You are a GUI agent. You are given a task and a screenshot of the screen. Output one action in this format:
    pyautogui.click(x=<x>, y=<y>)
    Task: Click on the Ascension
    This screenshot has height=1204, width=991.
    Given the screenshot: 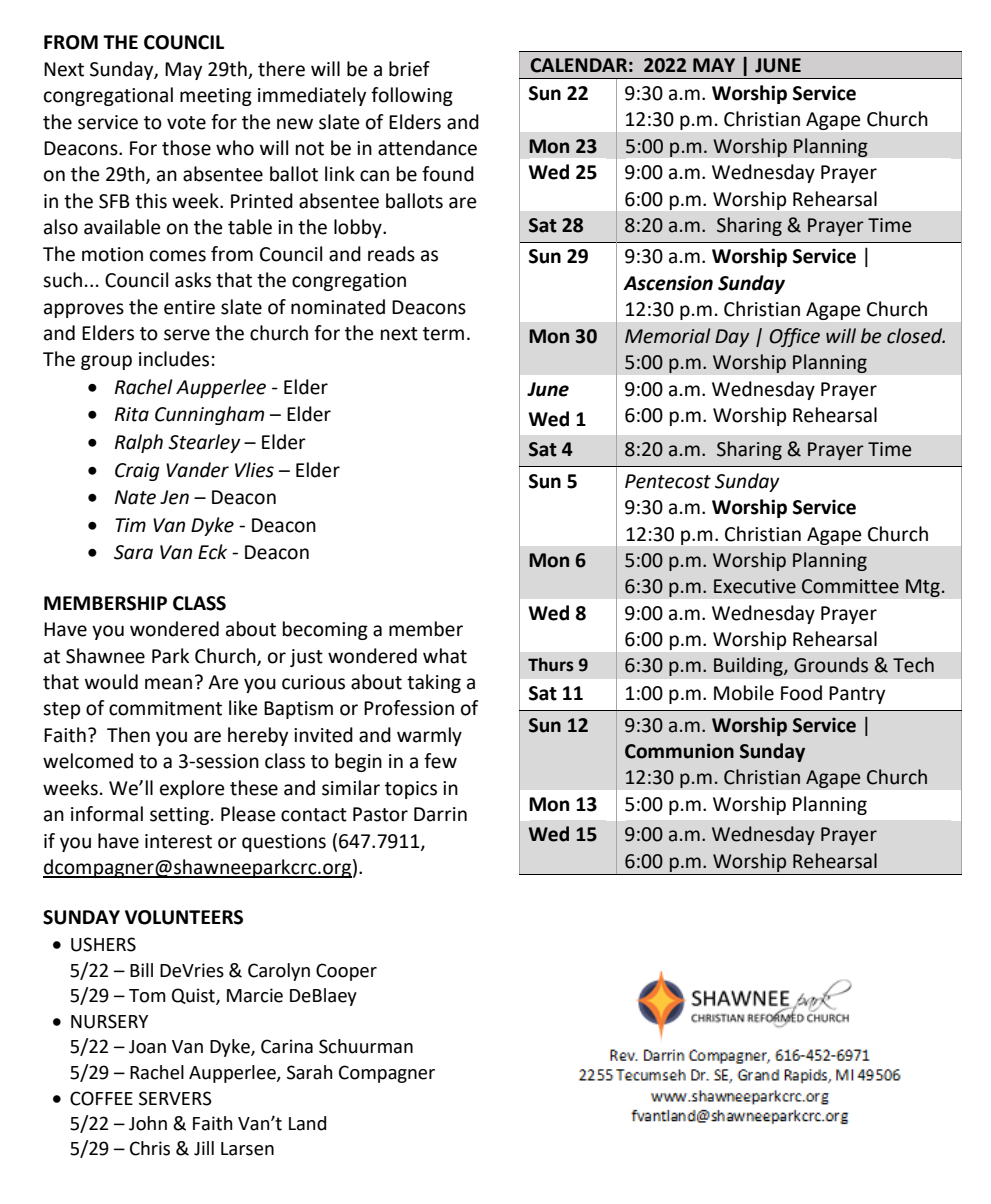 What is the action you would take?
    pyautogui.click(x=668, y=283)
